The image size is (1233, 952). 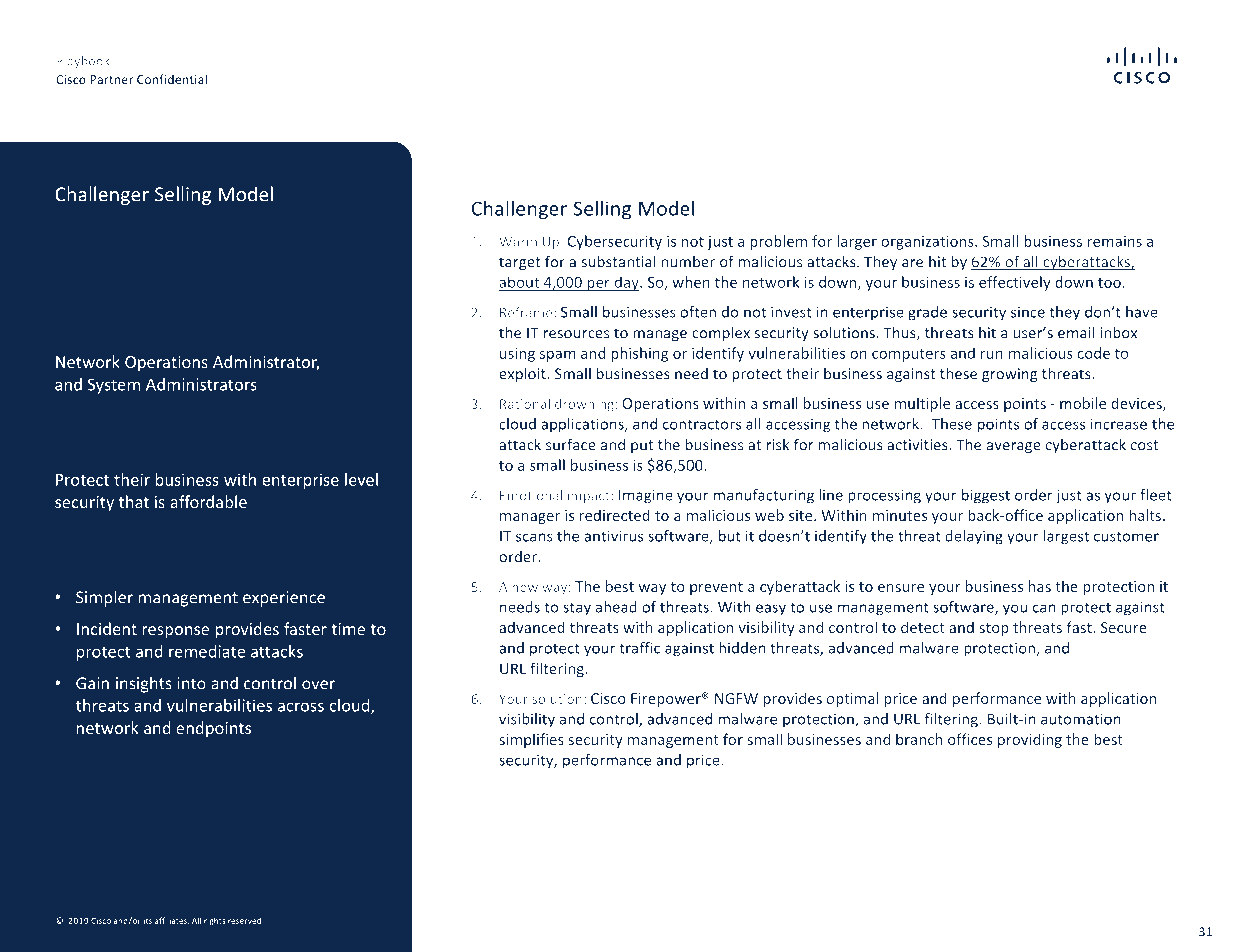 I want to click on System, so click(x=114, y=386).
